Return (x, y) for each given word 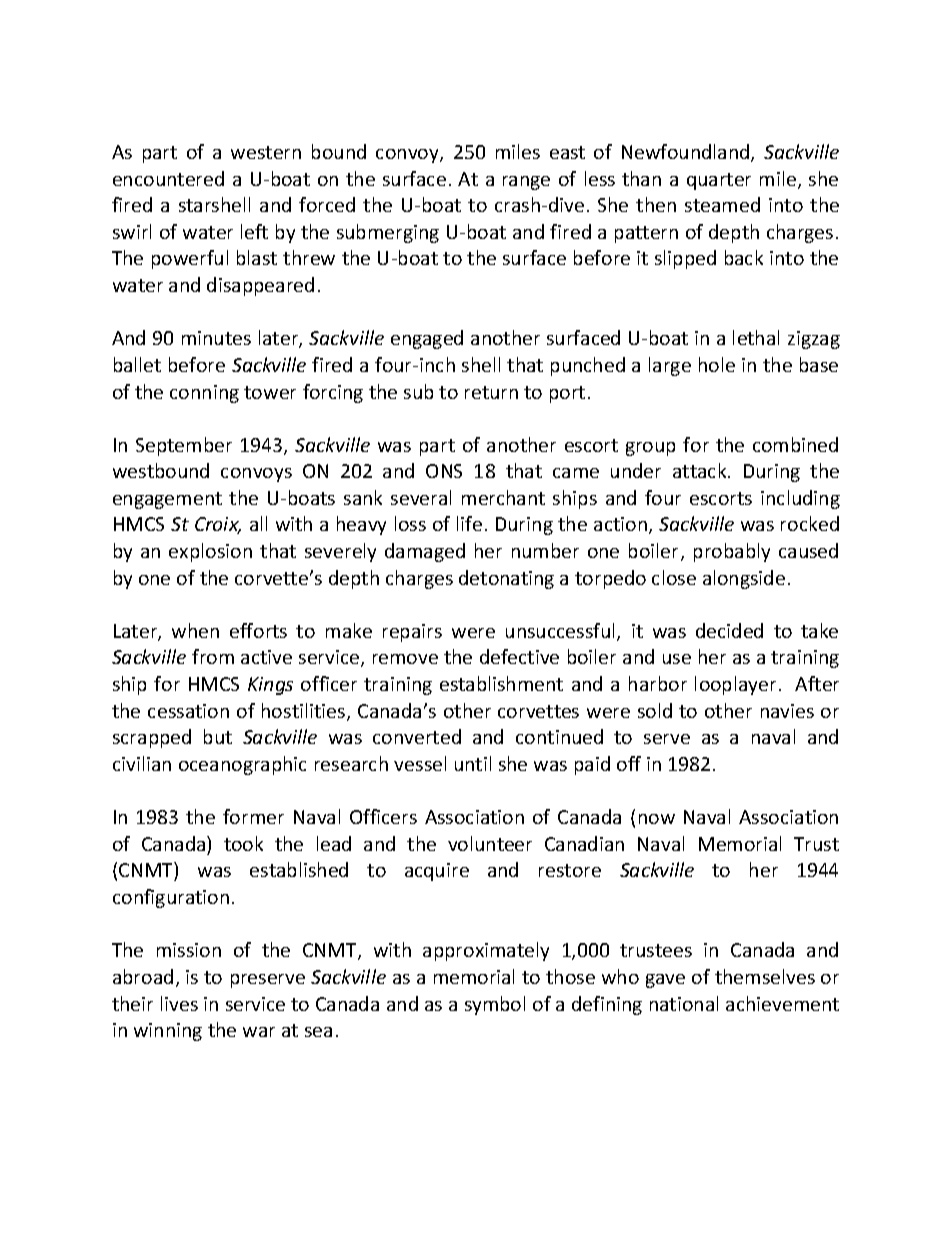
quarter (719, 181)
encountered (168, 178)
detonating (506, 579)
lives (179, 1003)
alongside (744, 579)
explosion (210, 552)
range (526, 183)
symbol (495, 1005)
